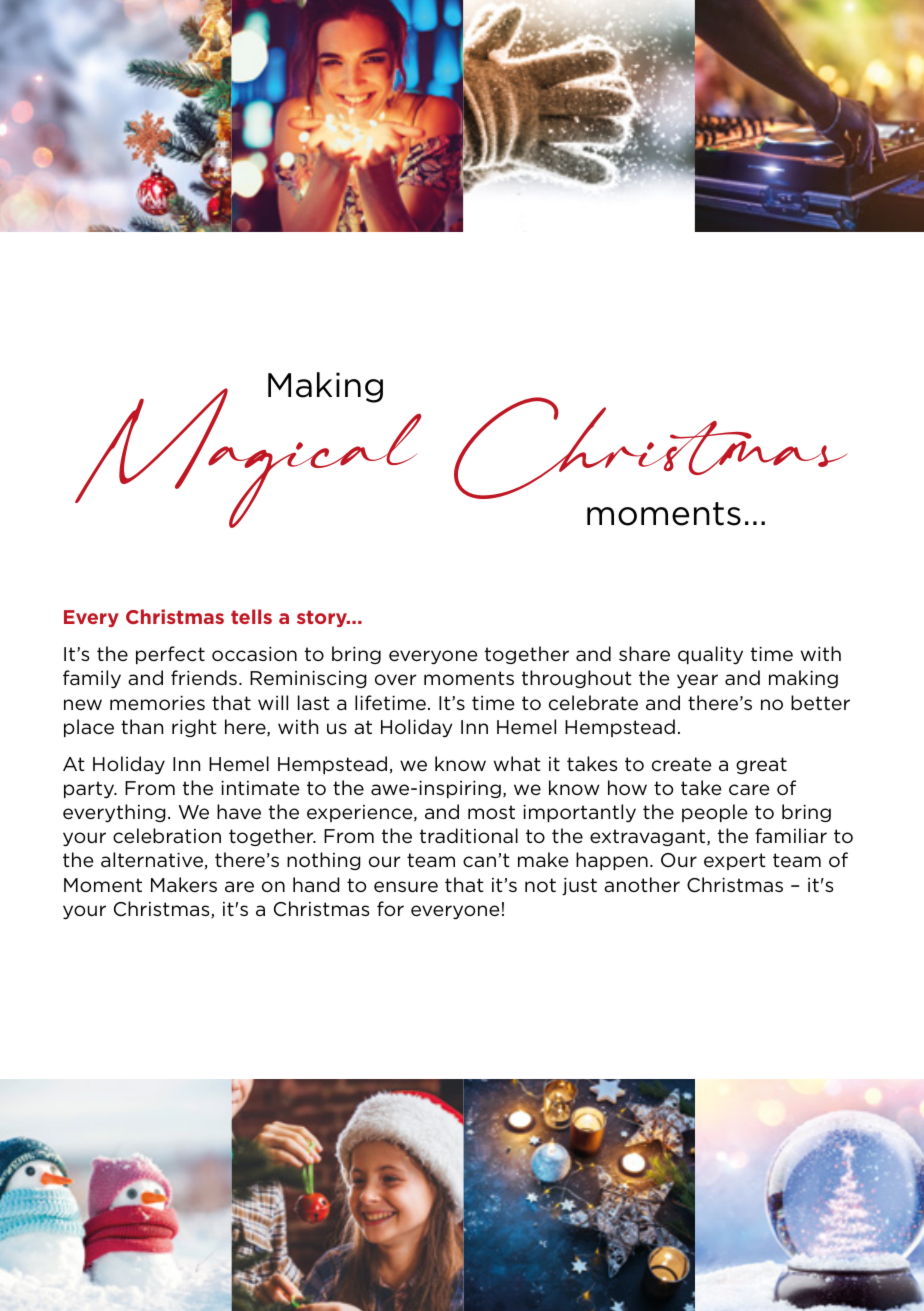 This document has width=924, height=1311. What do you see at coordinates (820, 703) in the document?
I see `better` at bounding box center [820, 703].
